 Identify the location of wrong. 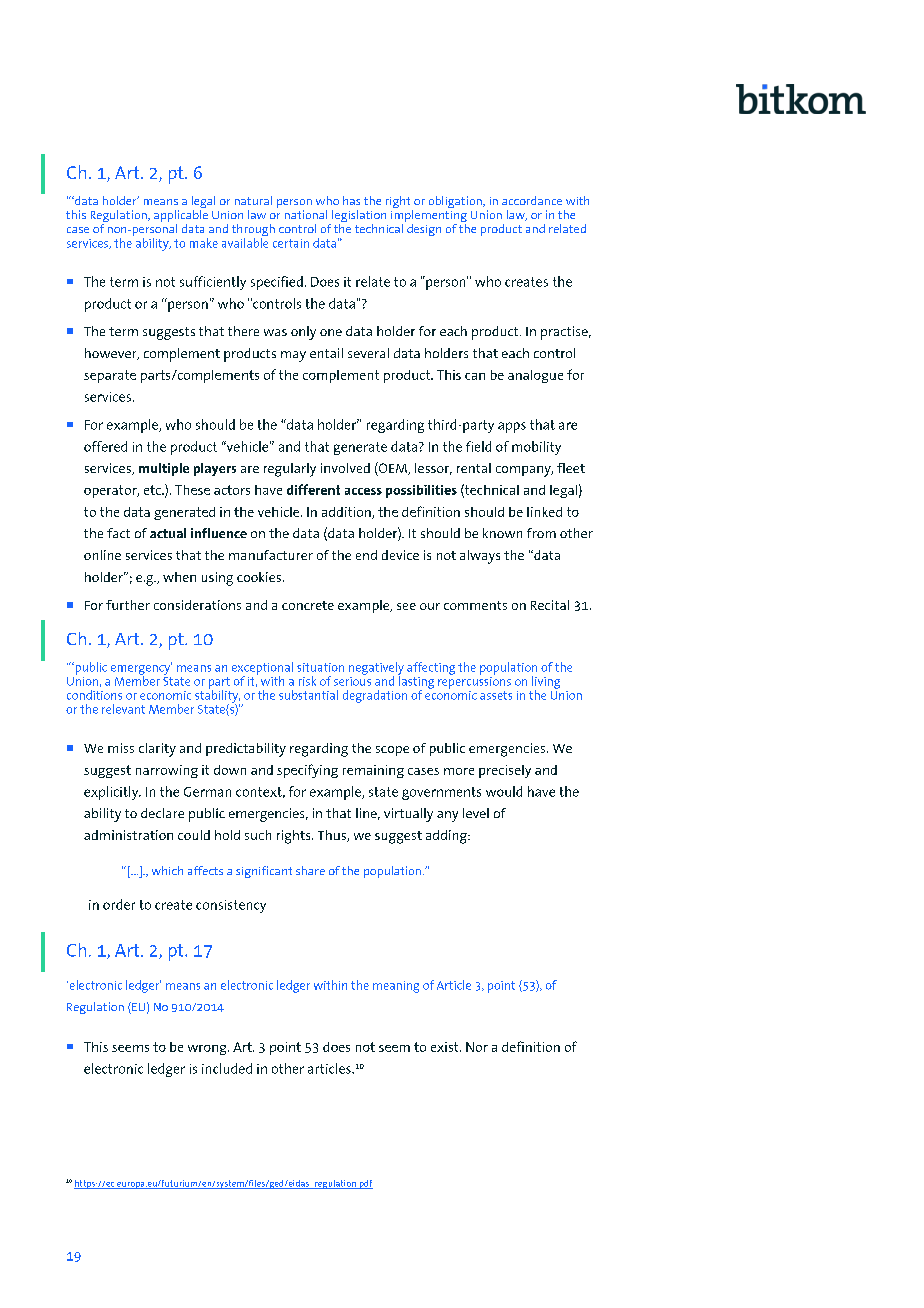
(208, 1050).
